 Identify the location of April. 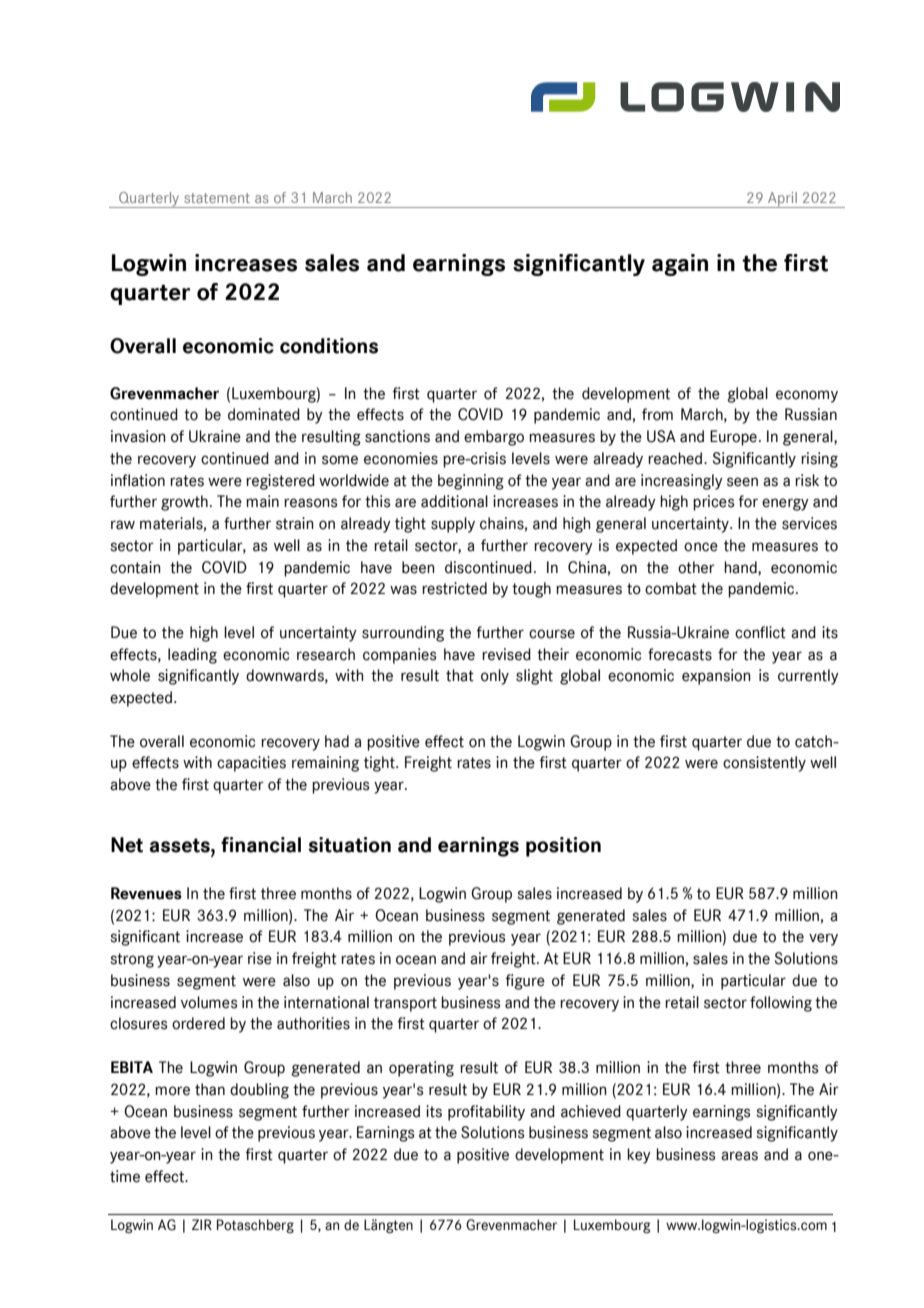
(782, 200).
